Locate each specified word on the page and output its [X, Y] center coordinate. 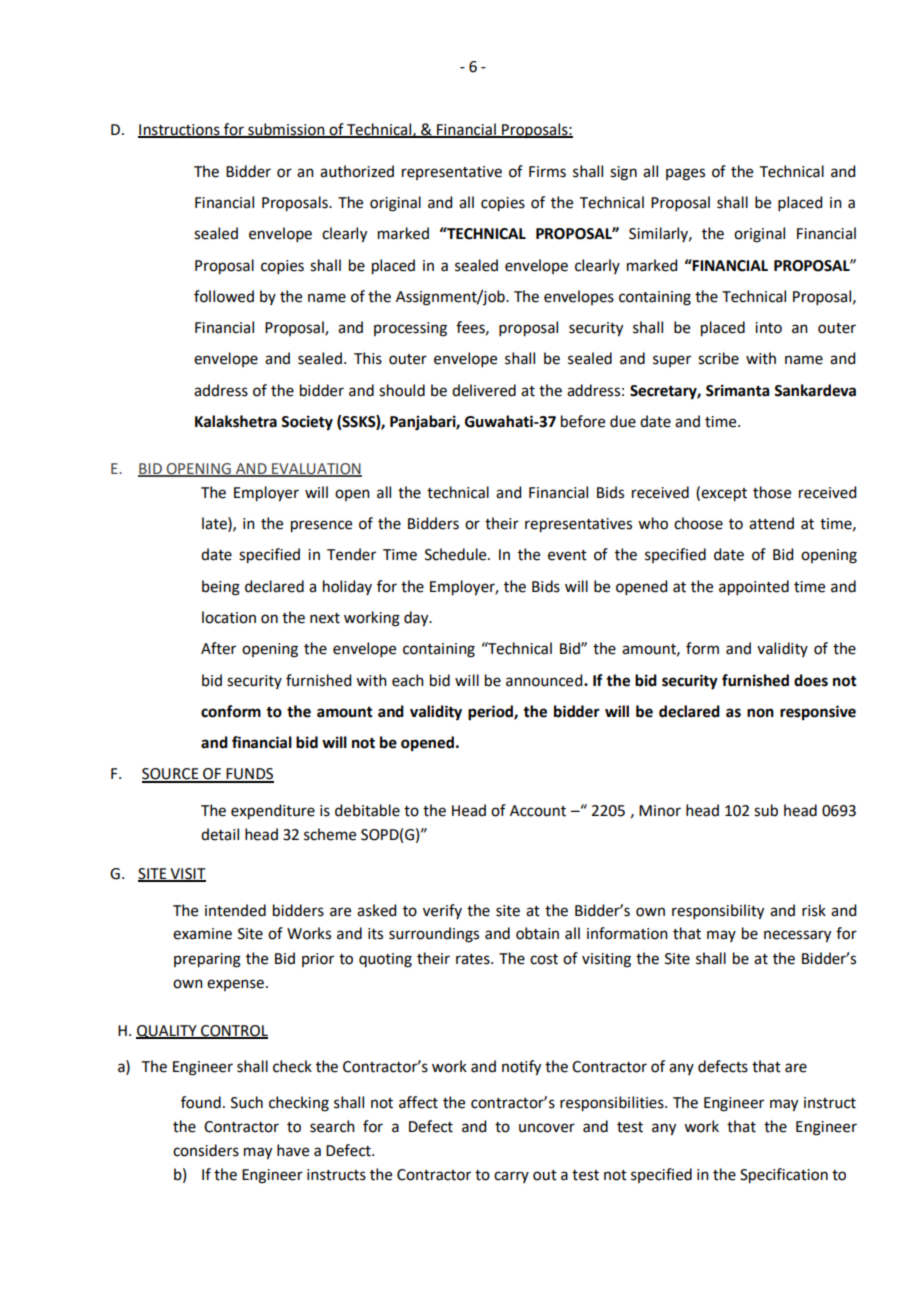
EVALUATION [316, 469]
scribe [718, 358]
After [218, 648]
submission [286, 130]
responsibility [718, 912]
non [760, 713]
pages [685, 174]
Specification [784, 1176]
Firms [547, 172]
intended [235, 910]
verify [442, 911]
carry [511, 1177]
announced [545, 680]
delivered [484, 390]
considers [206, 1150]
